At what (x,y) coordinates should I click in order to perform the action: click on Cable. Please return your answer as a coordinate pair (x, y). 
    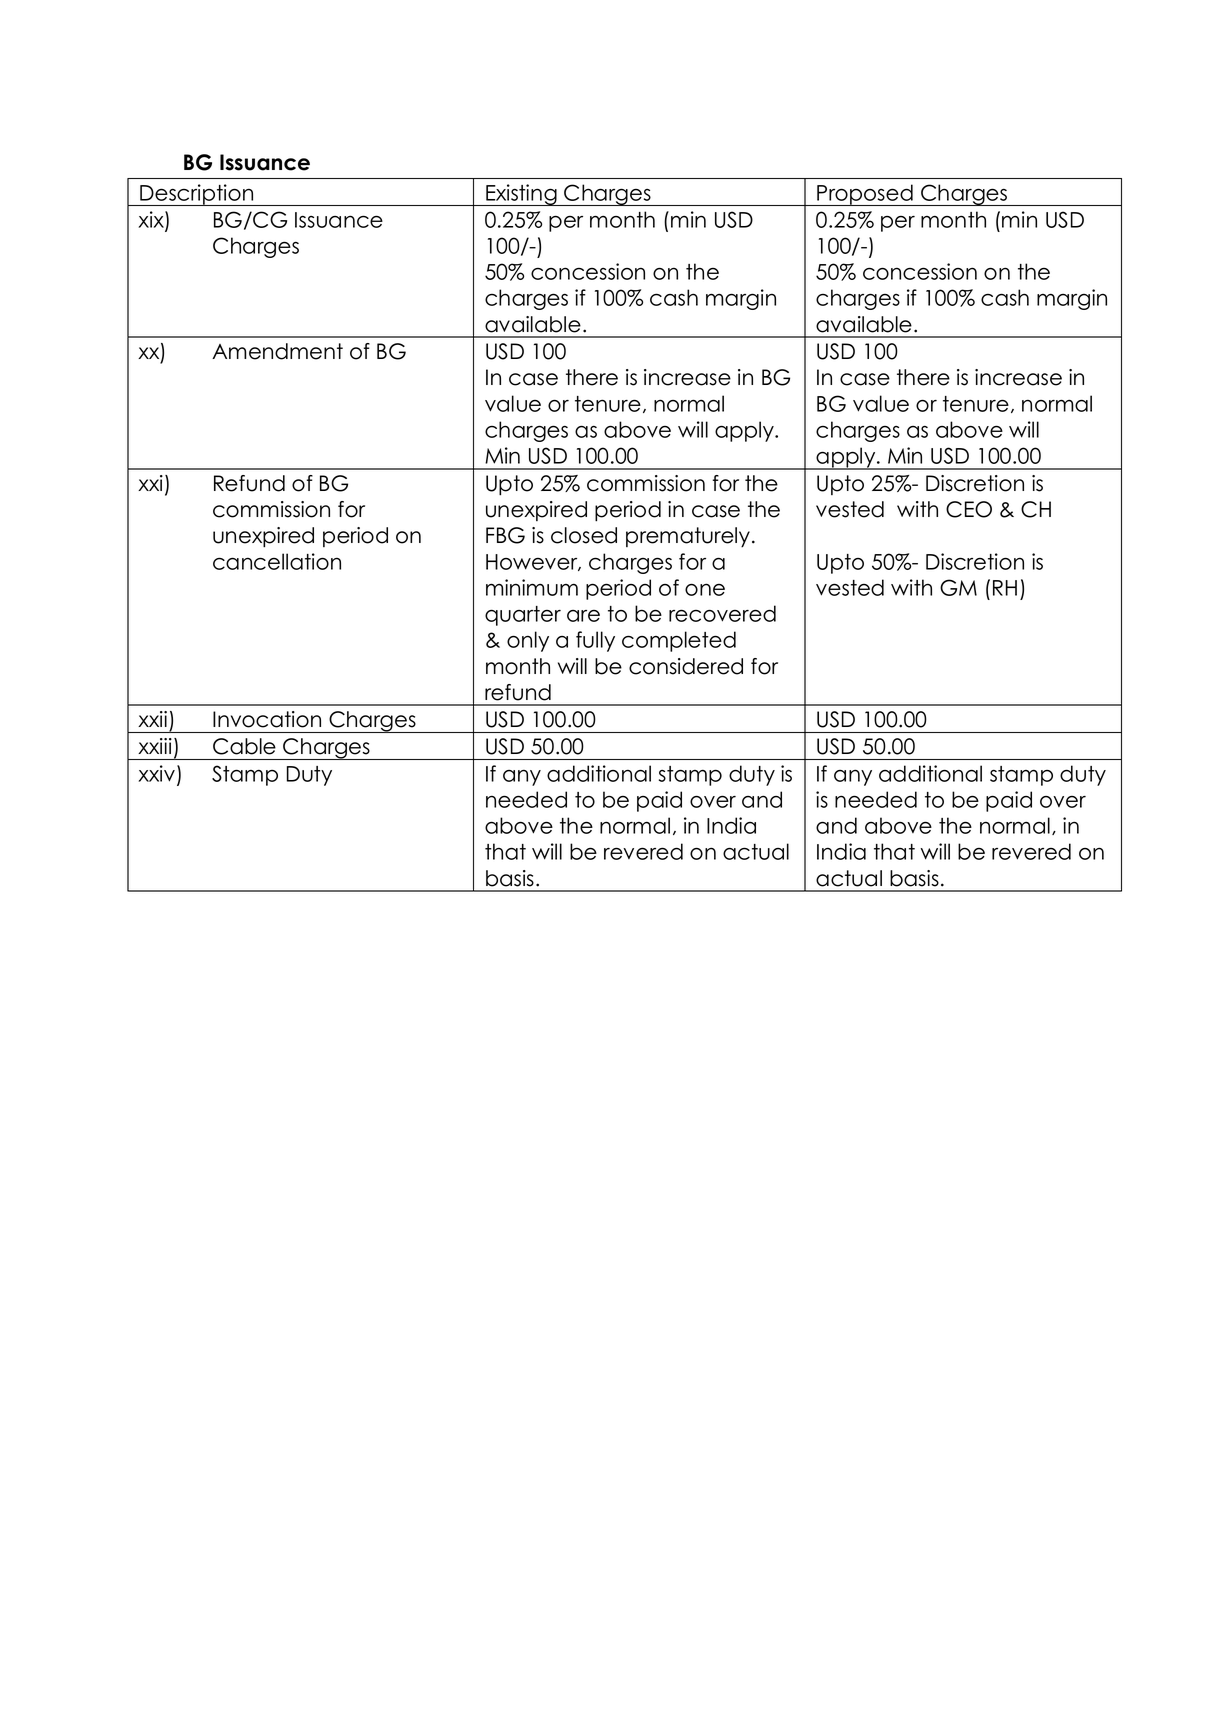
    Looking at the image, I should click on (244, 746).
